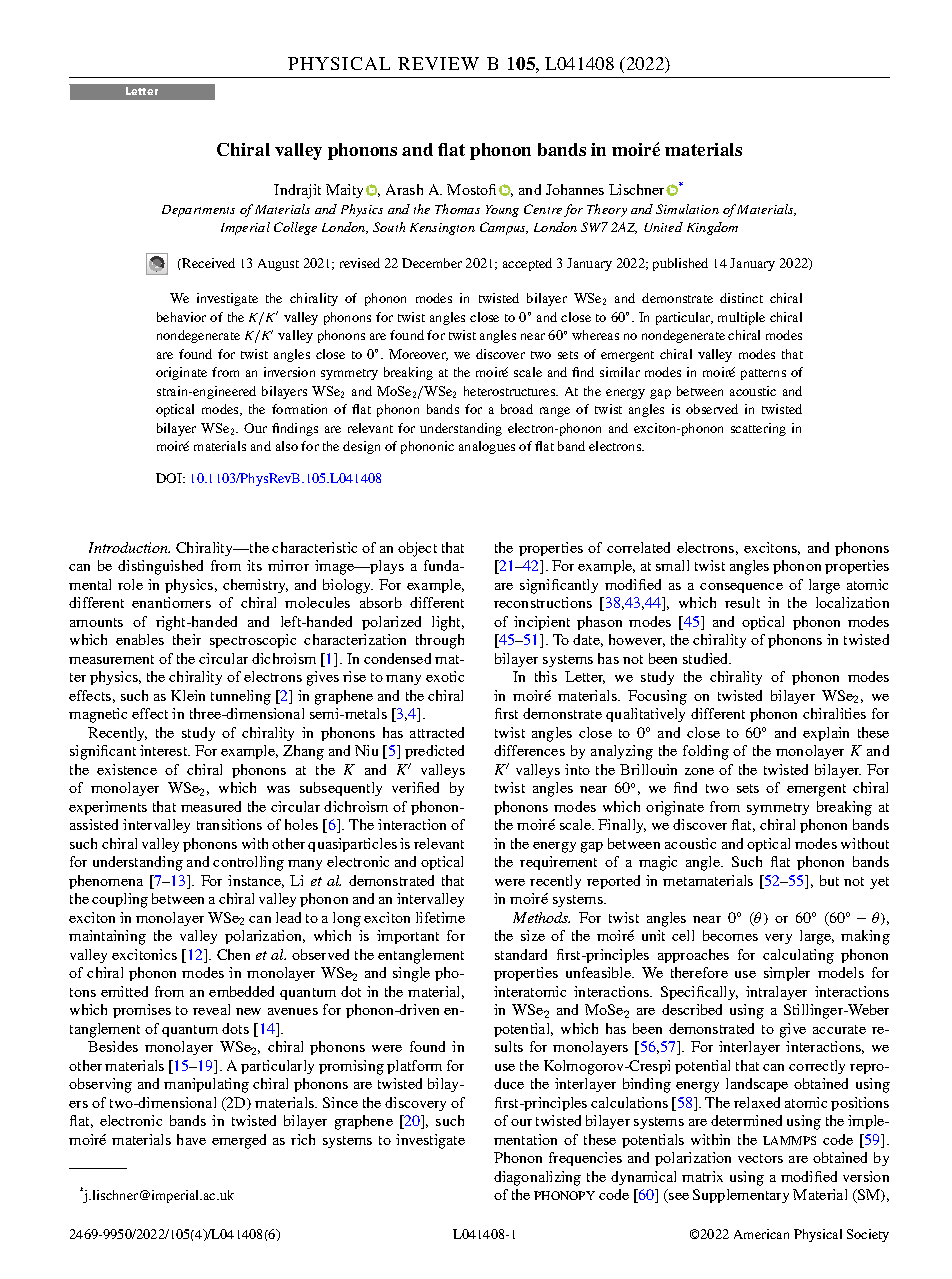  Describe the element at coordinates (440, 641) in the image. I see `through` at that location.
